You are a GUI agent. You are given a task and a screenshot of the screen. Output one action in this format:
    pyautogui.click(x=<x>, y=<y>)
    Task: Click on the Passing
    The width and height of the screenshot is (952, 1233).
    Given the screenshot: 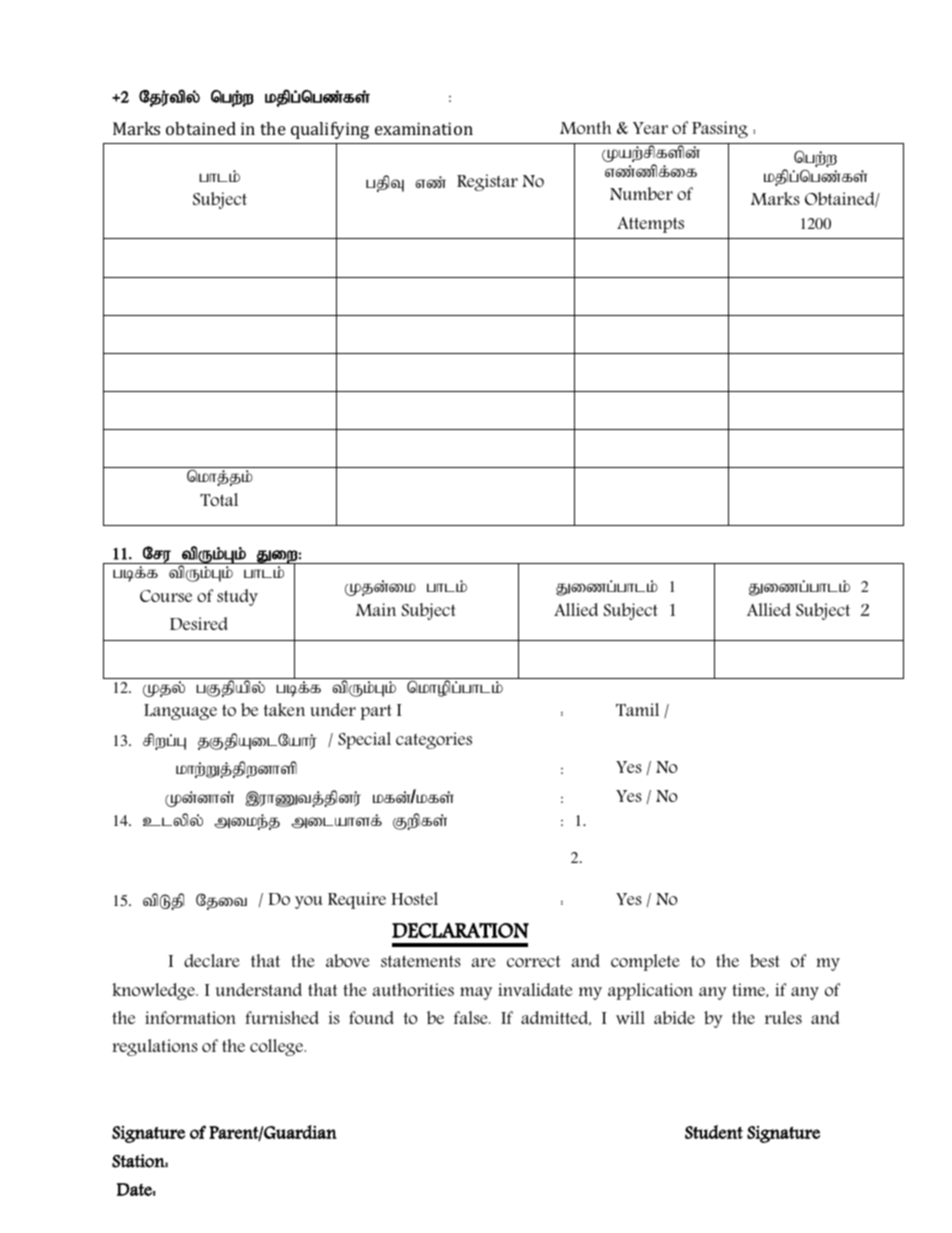 What is the action you would take?
    pyautogui.click(x=720, y=129)
